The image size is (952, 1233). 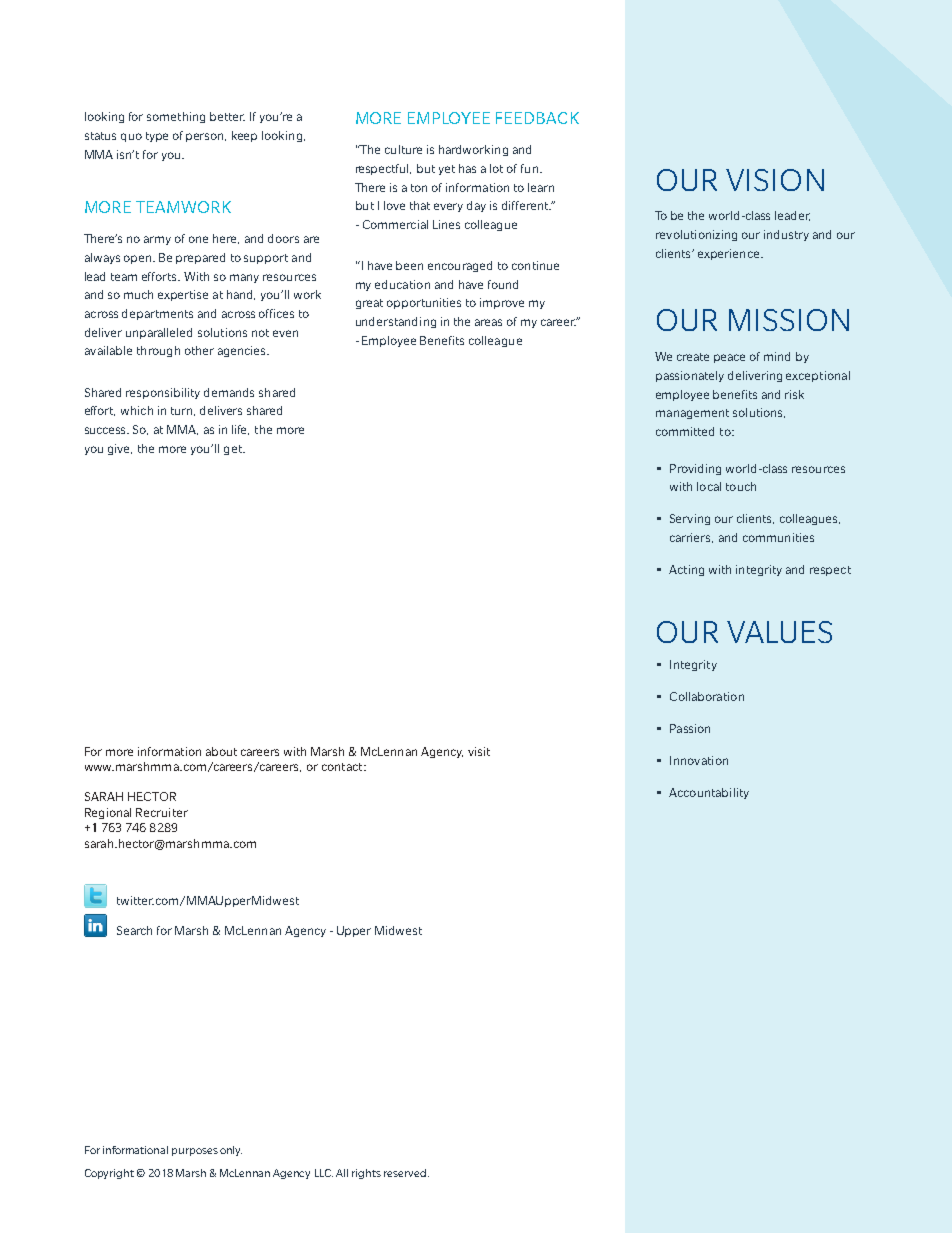 What do you see at coordinates (775, 180) in the page?
I see `VISION` at bounding box center [775, 180].
